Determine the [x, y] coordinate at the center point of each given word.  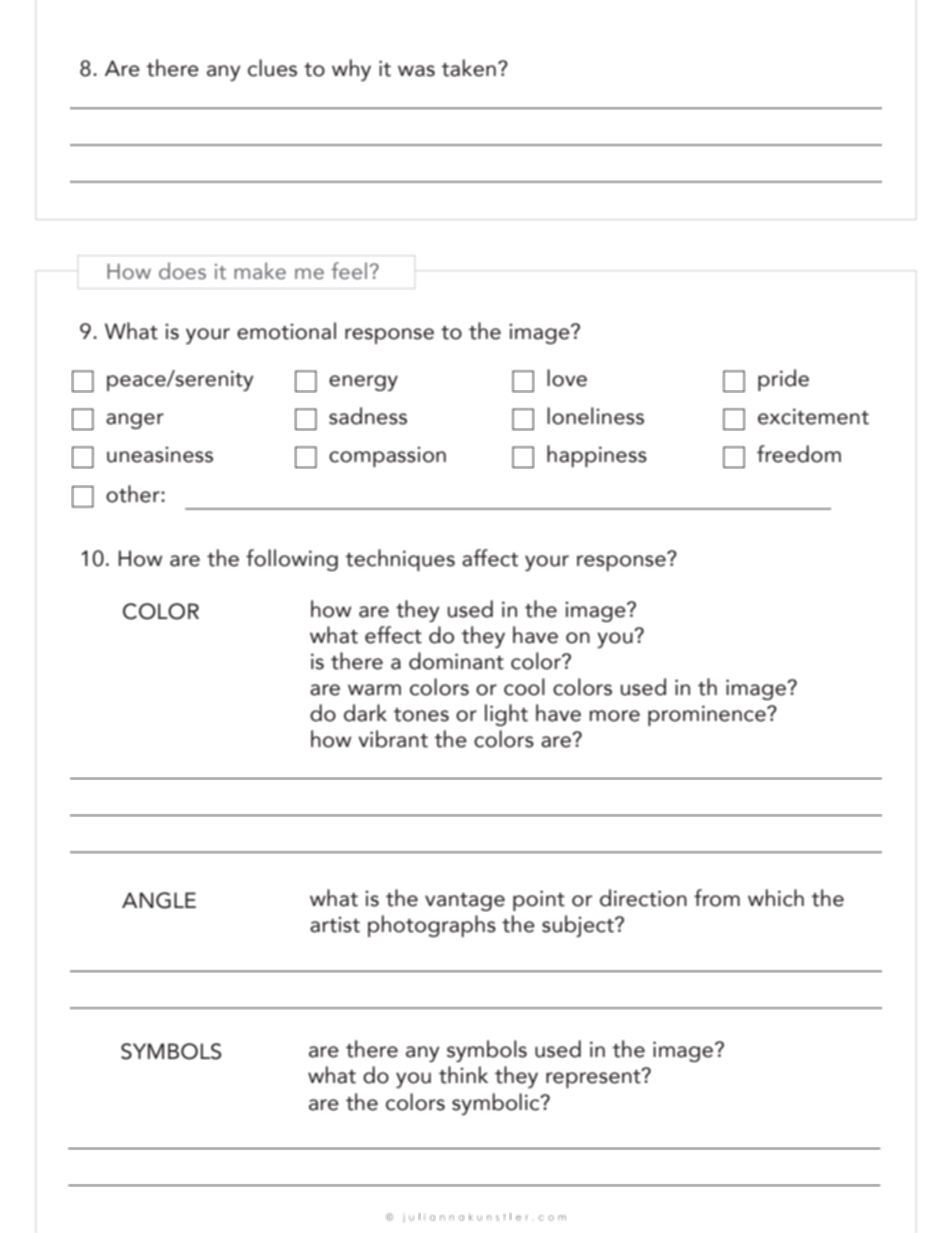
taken [469, 68]
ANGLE [159, 900]
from [717, 898]
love [567, 378]
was [416, 71]
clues [272, 68]
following [292, 560]
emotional [286, 331]
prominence [708, 715]
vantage [465, 902]
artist [335, 925]
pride [783, 380]
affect [490, 558]
